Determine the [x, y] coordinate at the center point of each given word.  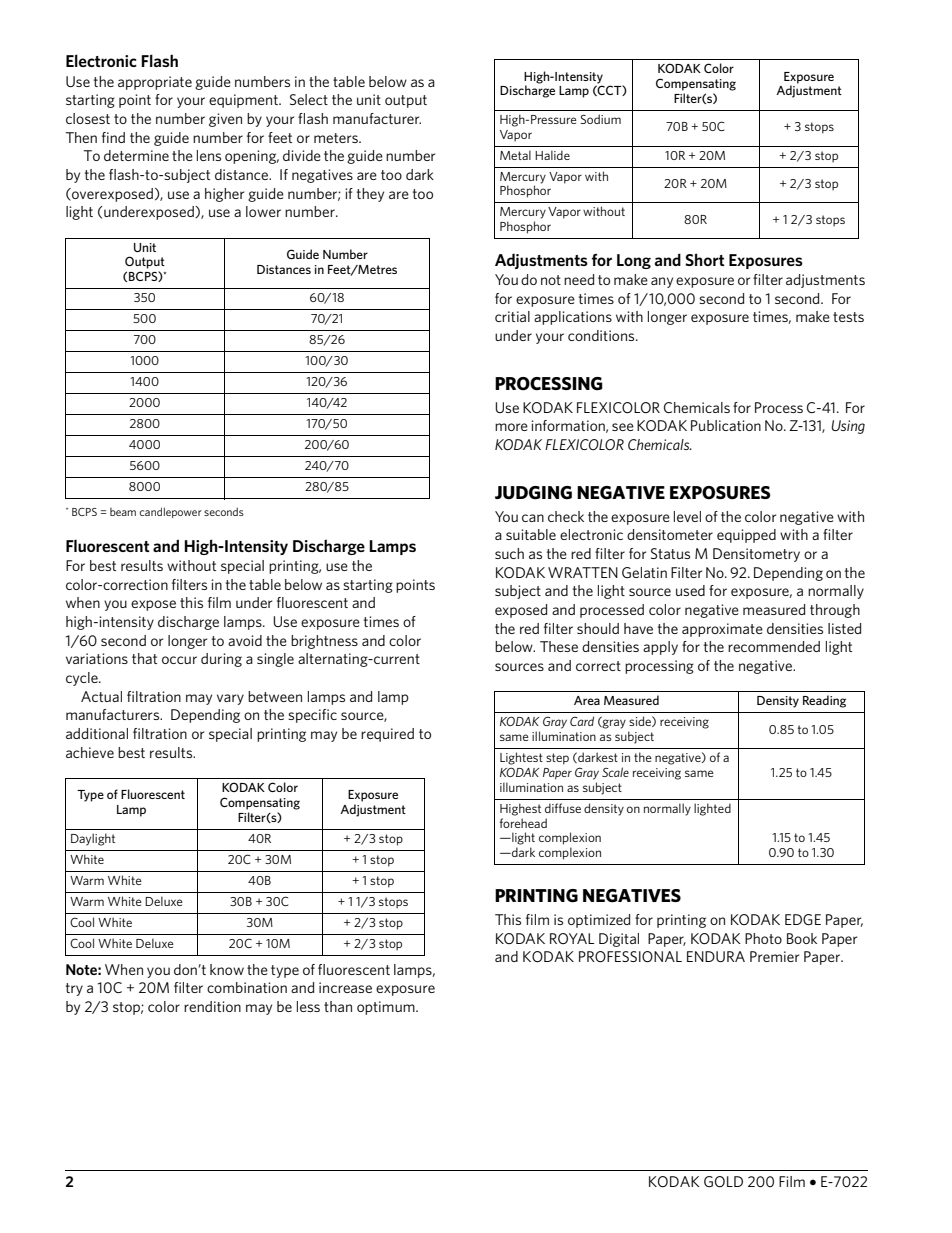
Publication [726, 425]
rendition [212, 1006]
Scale [615, 772]
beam [123, 512]
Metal [515, 155]
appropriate [155, 83]
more [511, 427]
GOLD [723, 1181]
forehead [523, 823]
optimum [387, 1008]
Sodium [601, 119]
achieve [90, 752]
